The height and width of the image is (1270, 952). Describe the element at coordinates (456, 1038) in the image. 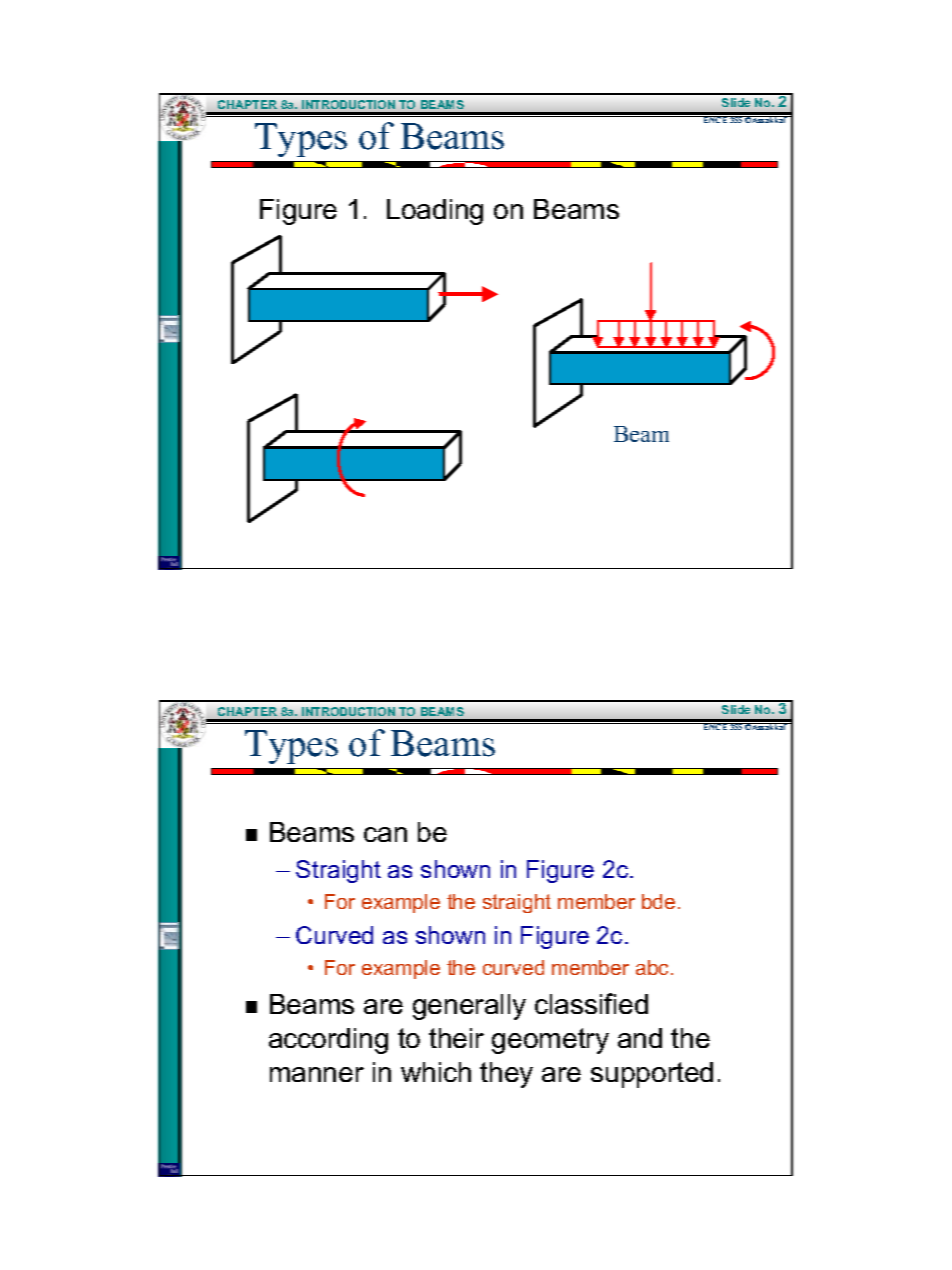

I see `their` at that location.
